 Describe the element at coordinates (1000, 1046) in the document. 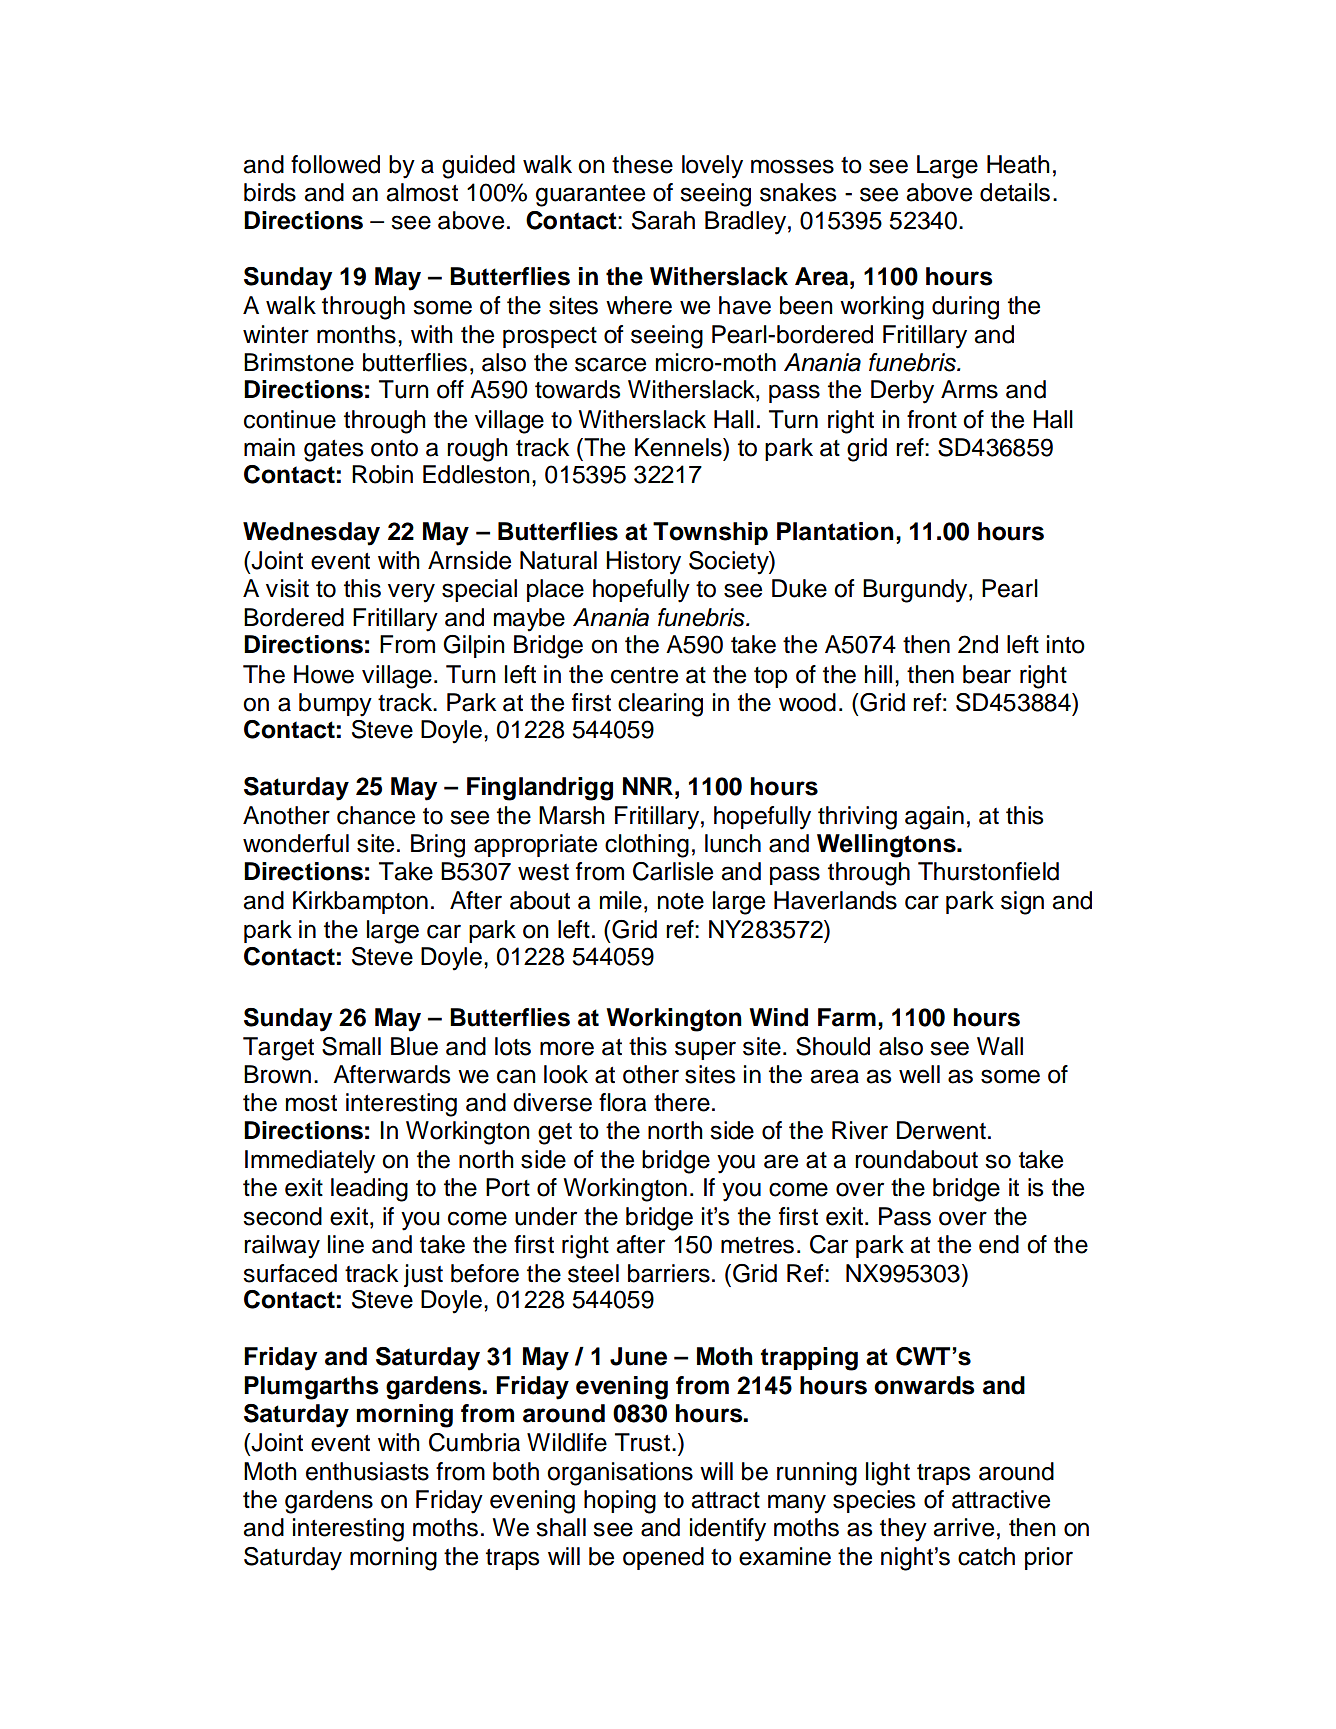

I see `Wall` at that location.
